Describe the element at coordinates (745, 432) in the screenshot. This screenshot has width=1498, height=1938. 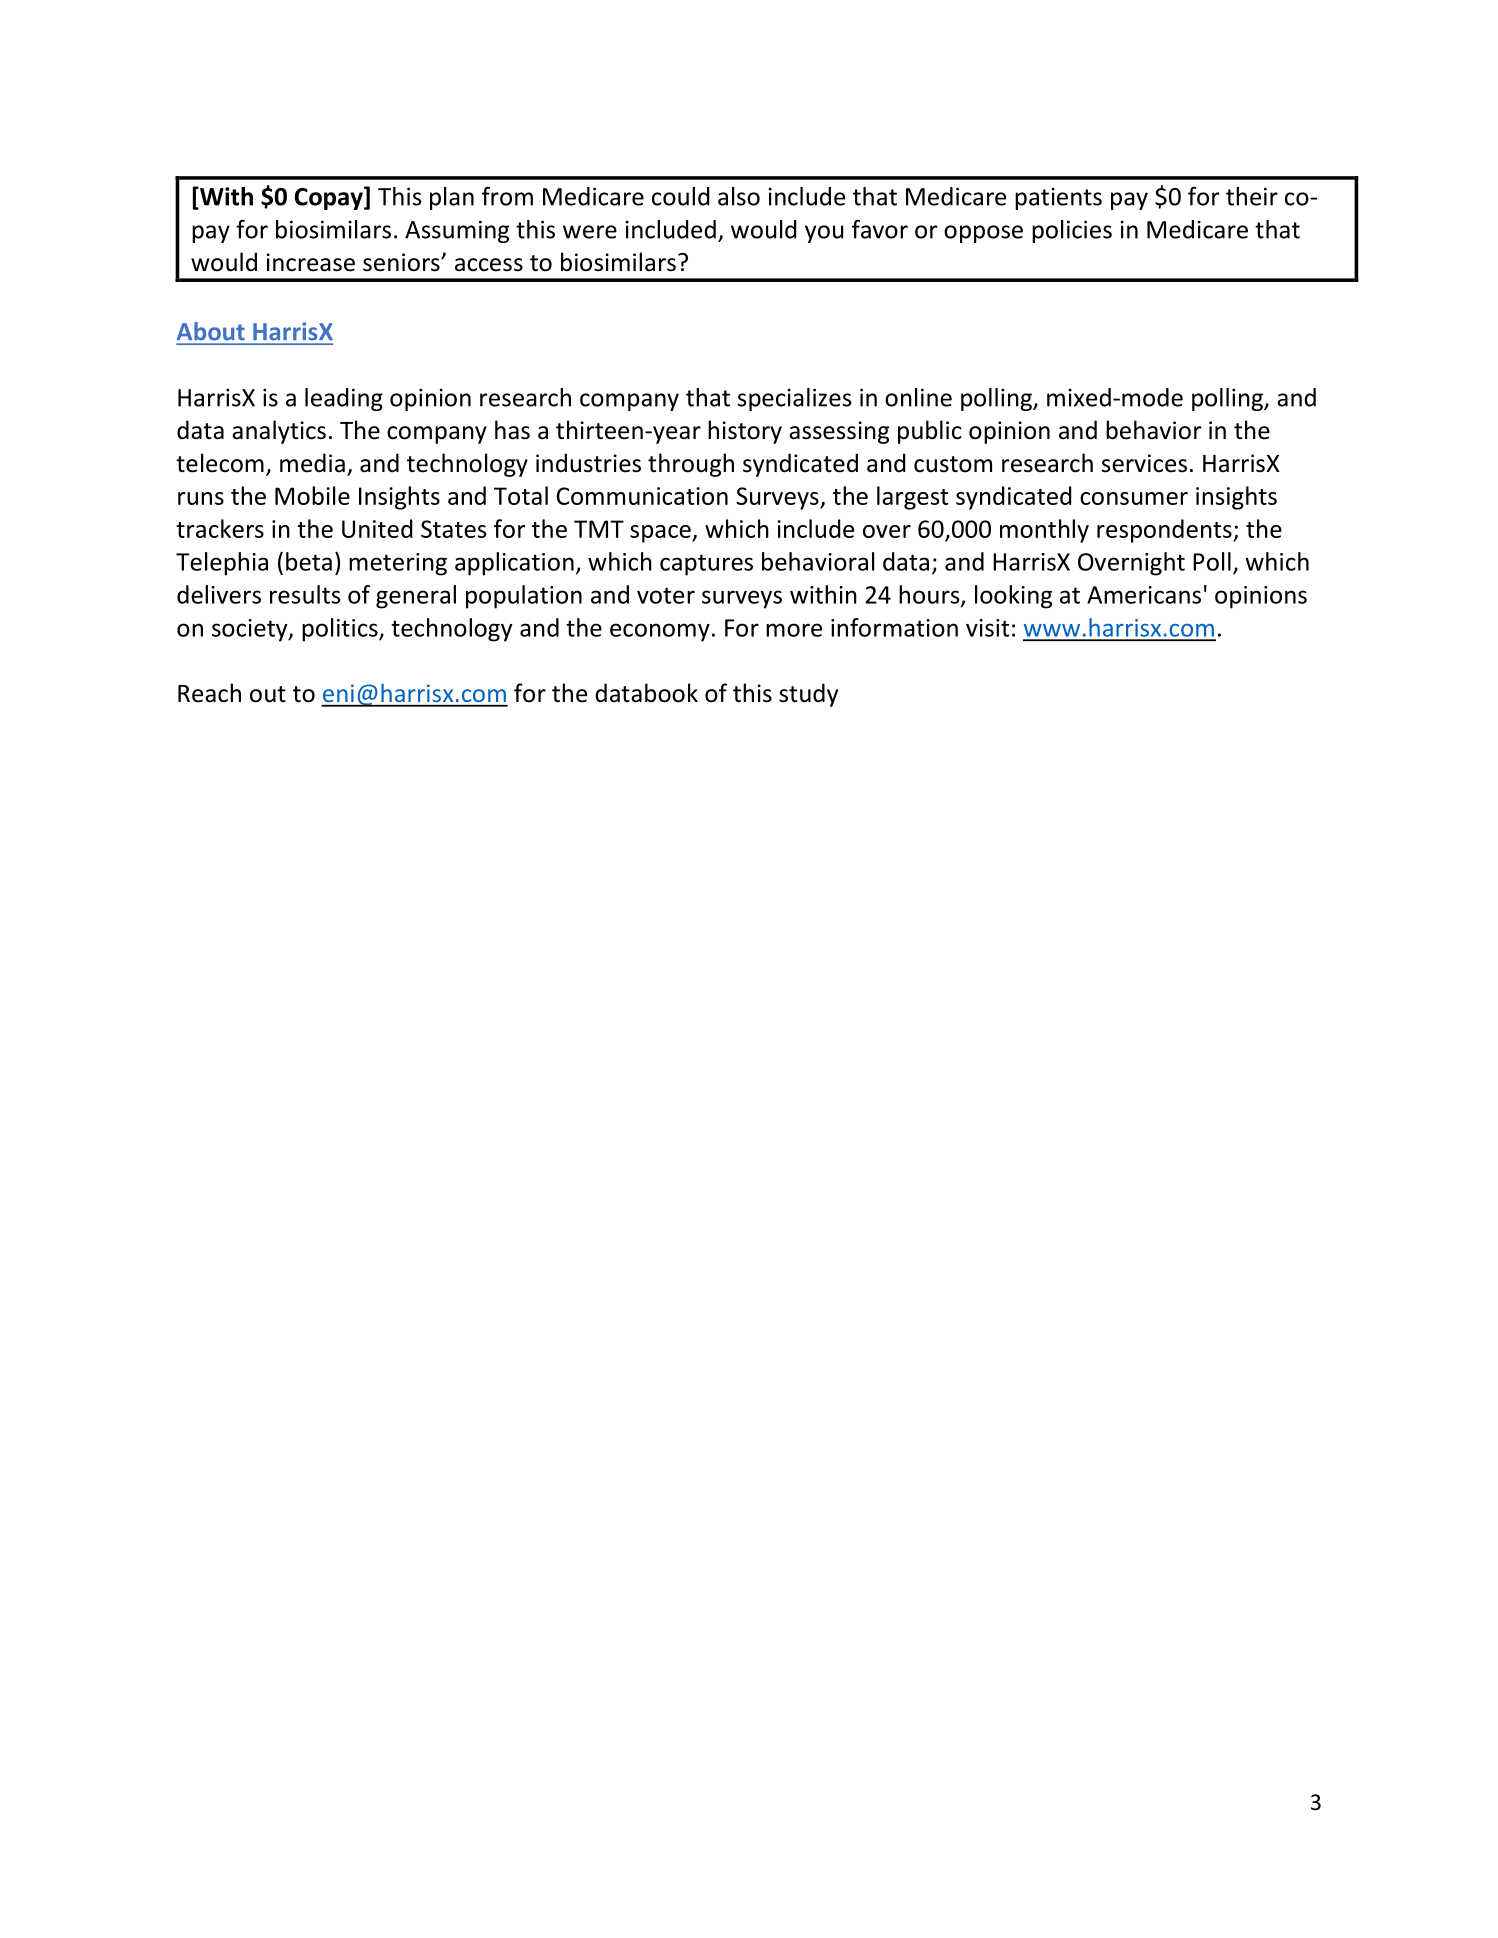
I see `history` at that location.
